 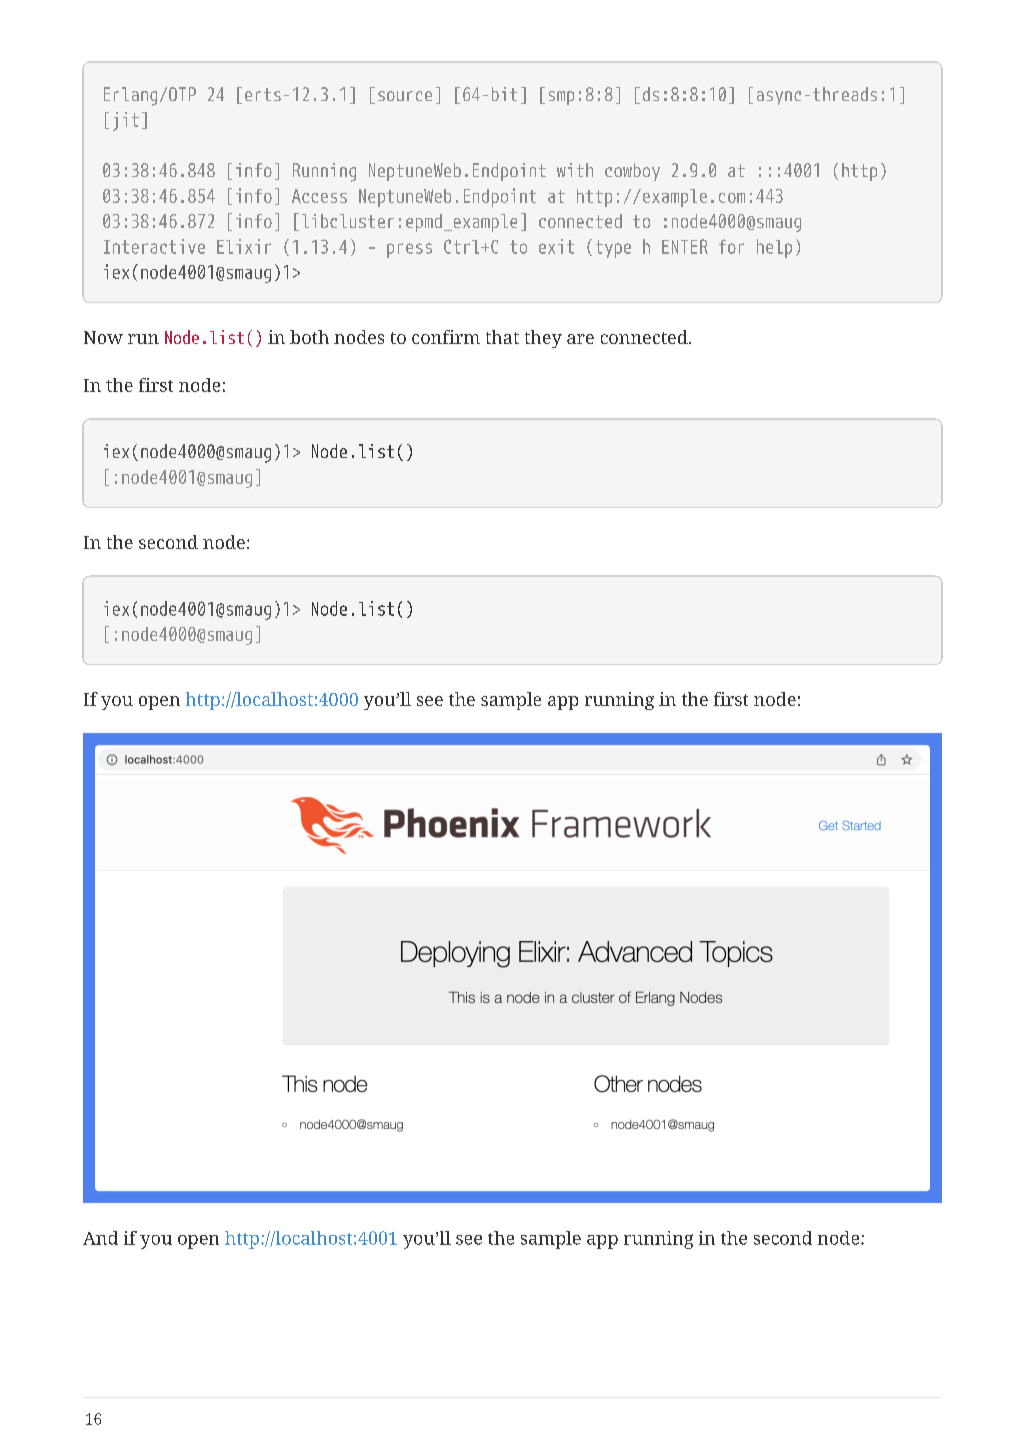 I want to click on that, so click(x=502, y=337).
